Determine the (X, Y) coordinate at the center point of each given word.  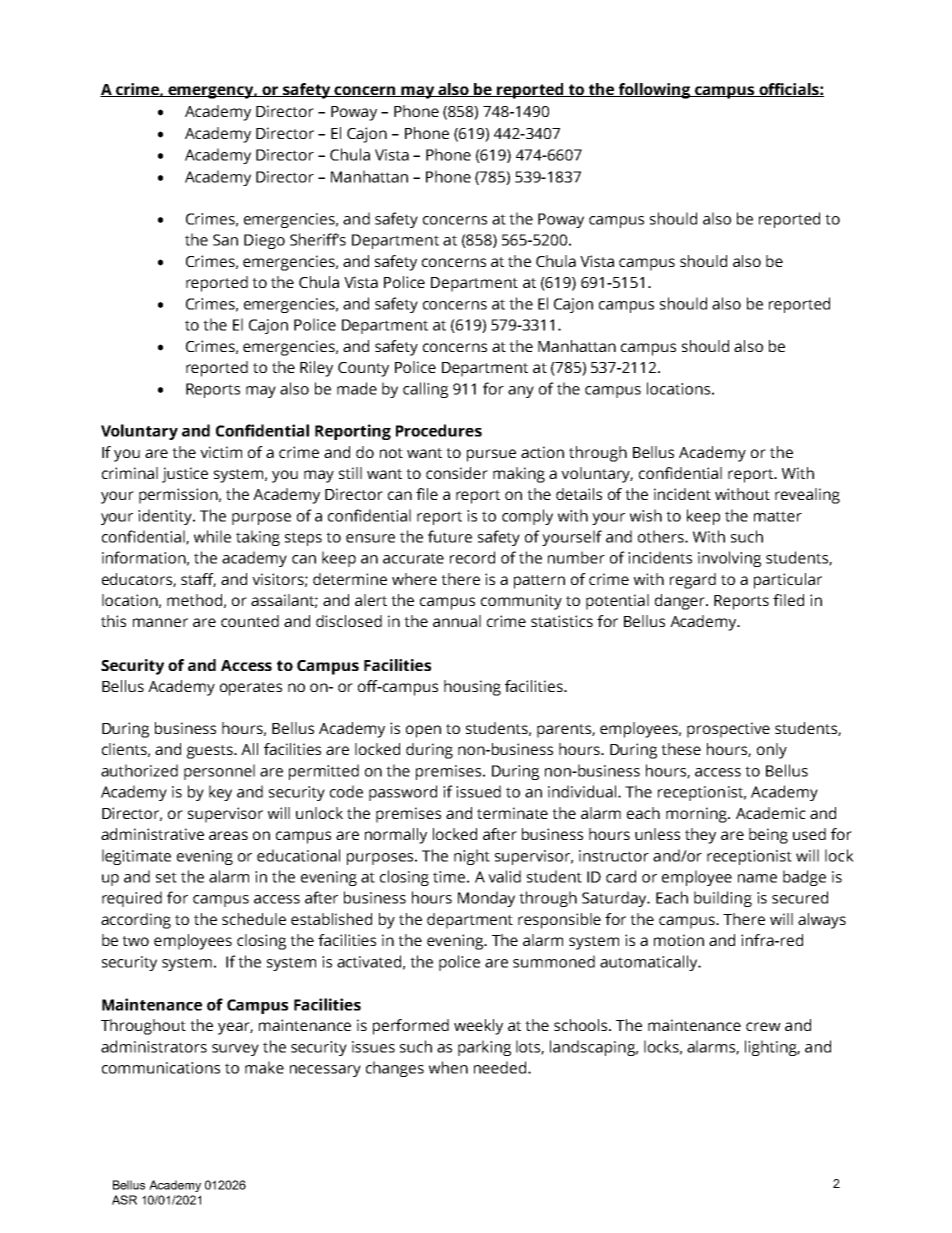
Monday (486, 899)
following (654, 91)
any (521, 392)
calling (425, 390)
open (423, 731)
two (135, 941)
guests (211, 752)
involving (729, 559)
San (225, 240)
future (450, 536)
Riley (316, 369)
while (212, 536)
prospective (728, 730)
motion (679, 940)
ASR (124, 1200)
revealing (807, 496)
